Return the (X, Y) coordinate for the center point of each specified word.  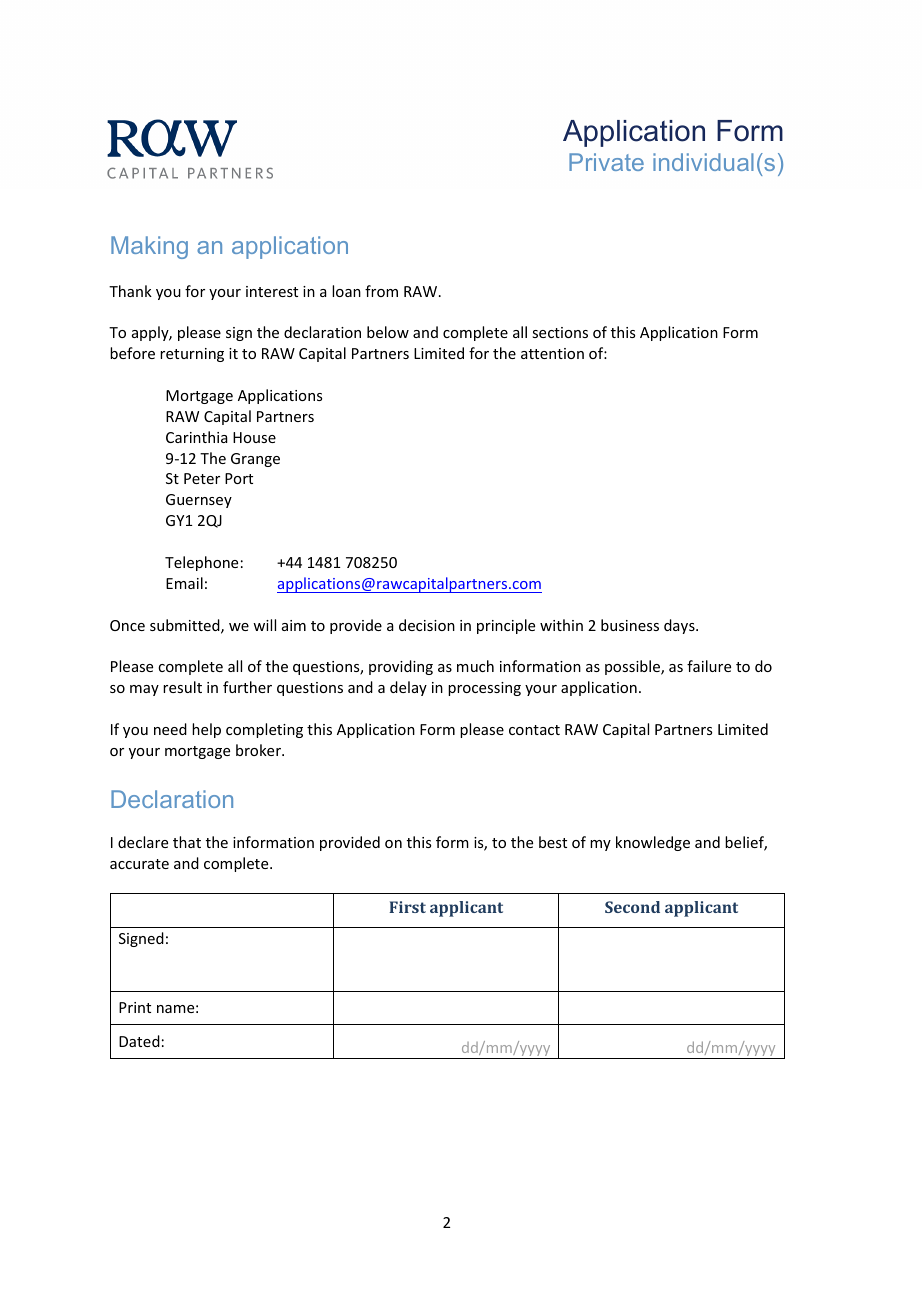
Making (149, 247)
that (187, 842)
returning (192, 355)
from (381, 291)
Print (135, 1007)
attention (552, 353)
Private (606, 162)
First (407, 907)
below (388, 332)
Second (632, 907)
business (630, 625)
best (553, 842)
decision (427, 625)
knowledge (653, 843)
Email (184, 583)
